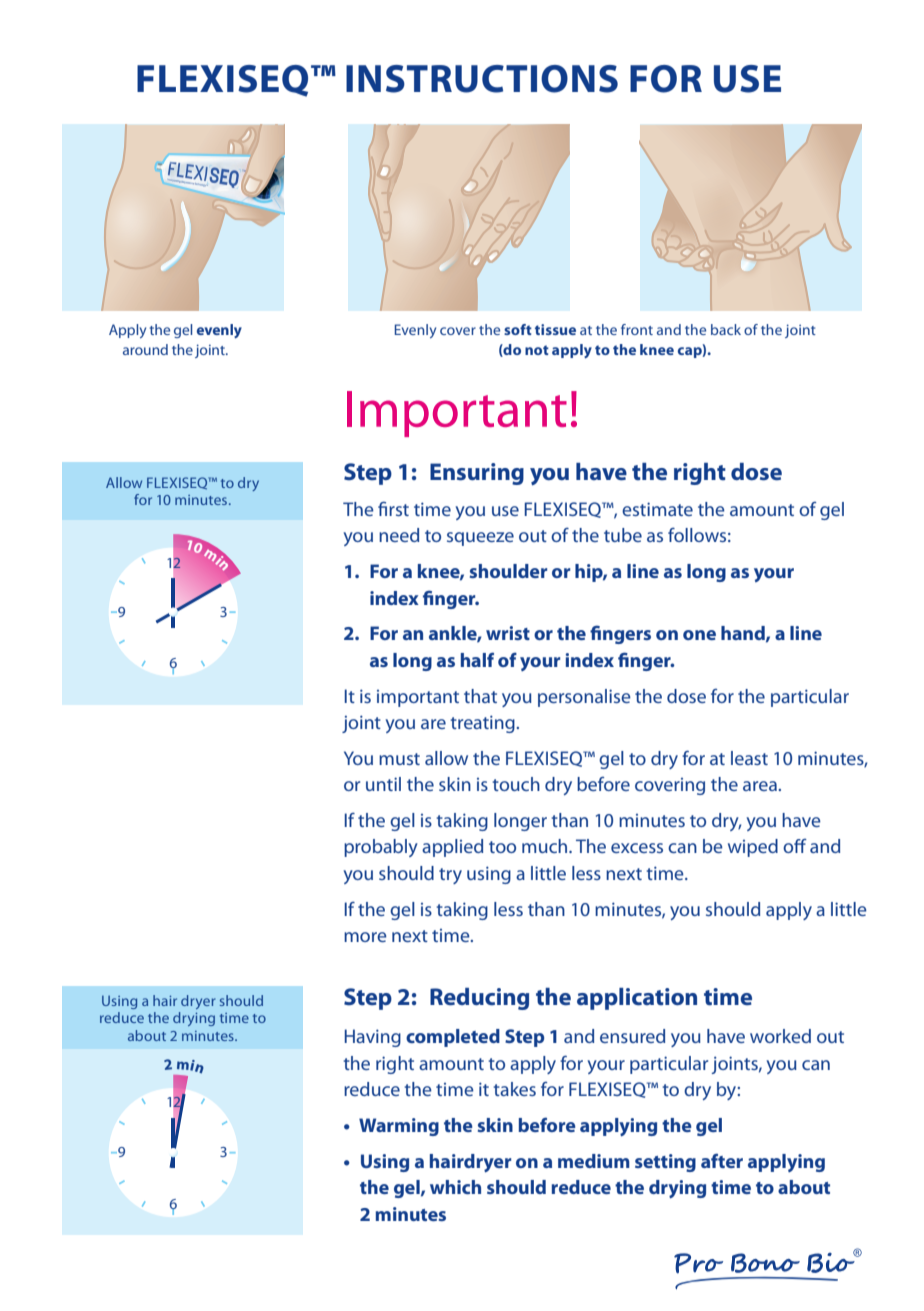 The height and width of the document is (1311, 924). I want to click on more, so click(365, 937).
